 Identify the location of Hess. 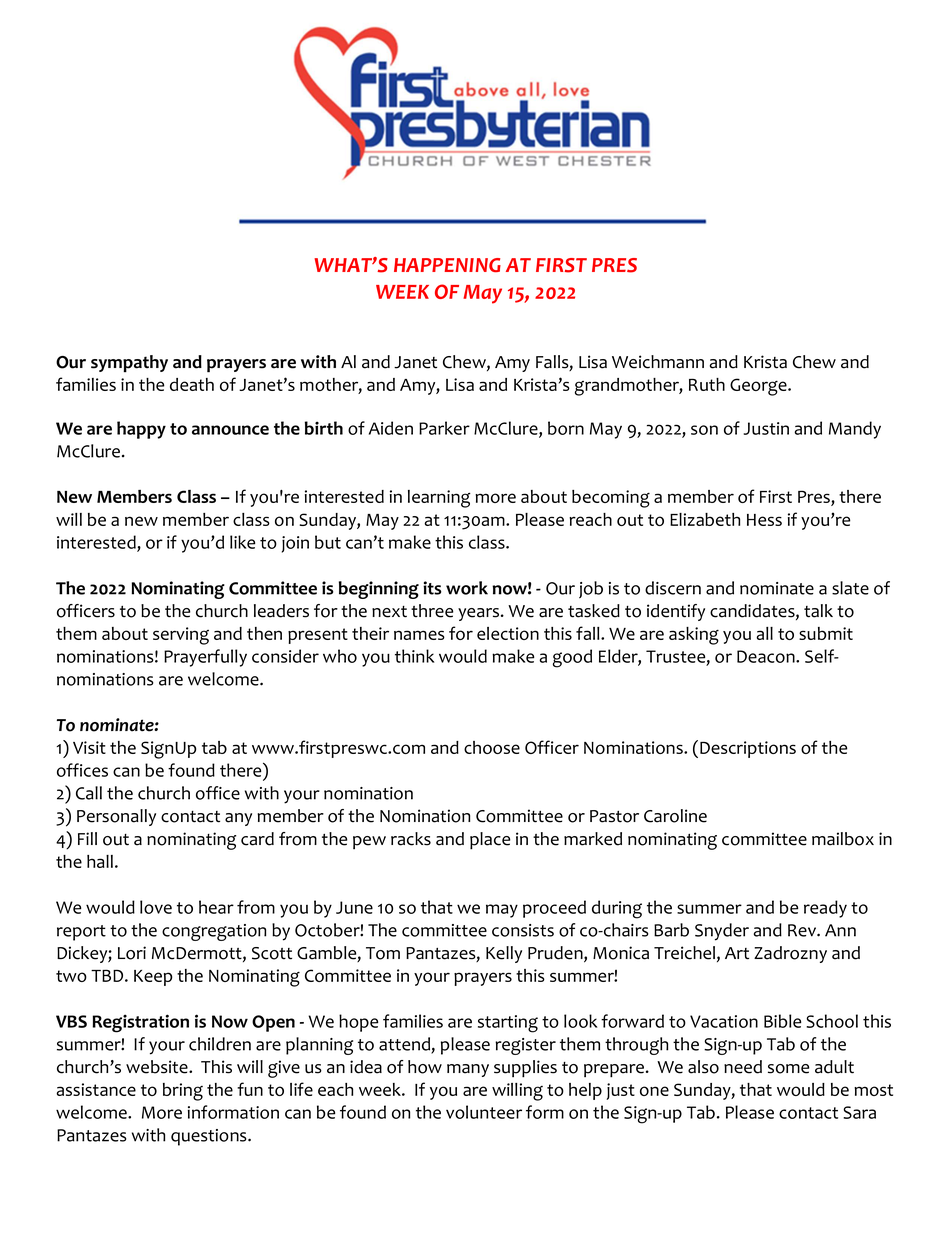
(764, 520).
